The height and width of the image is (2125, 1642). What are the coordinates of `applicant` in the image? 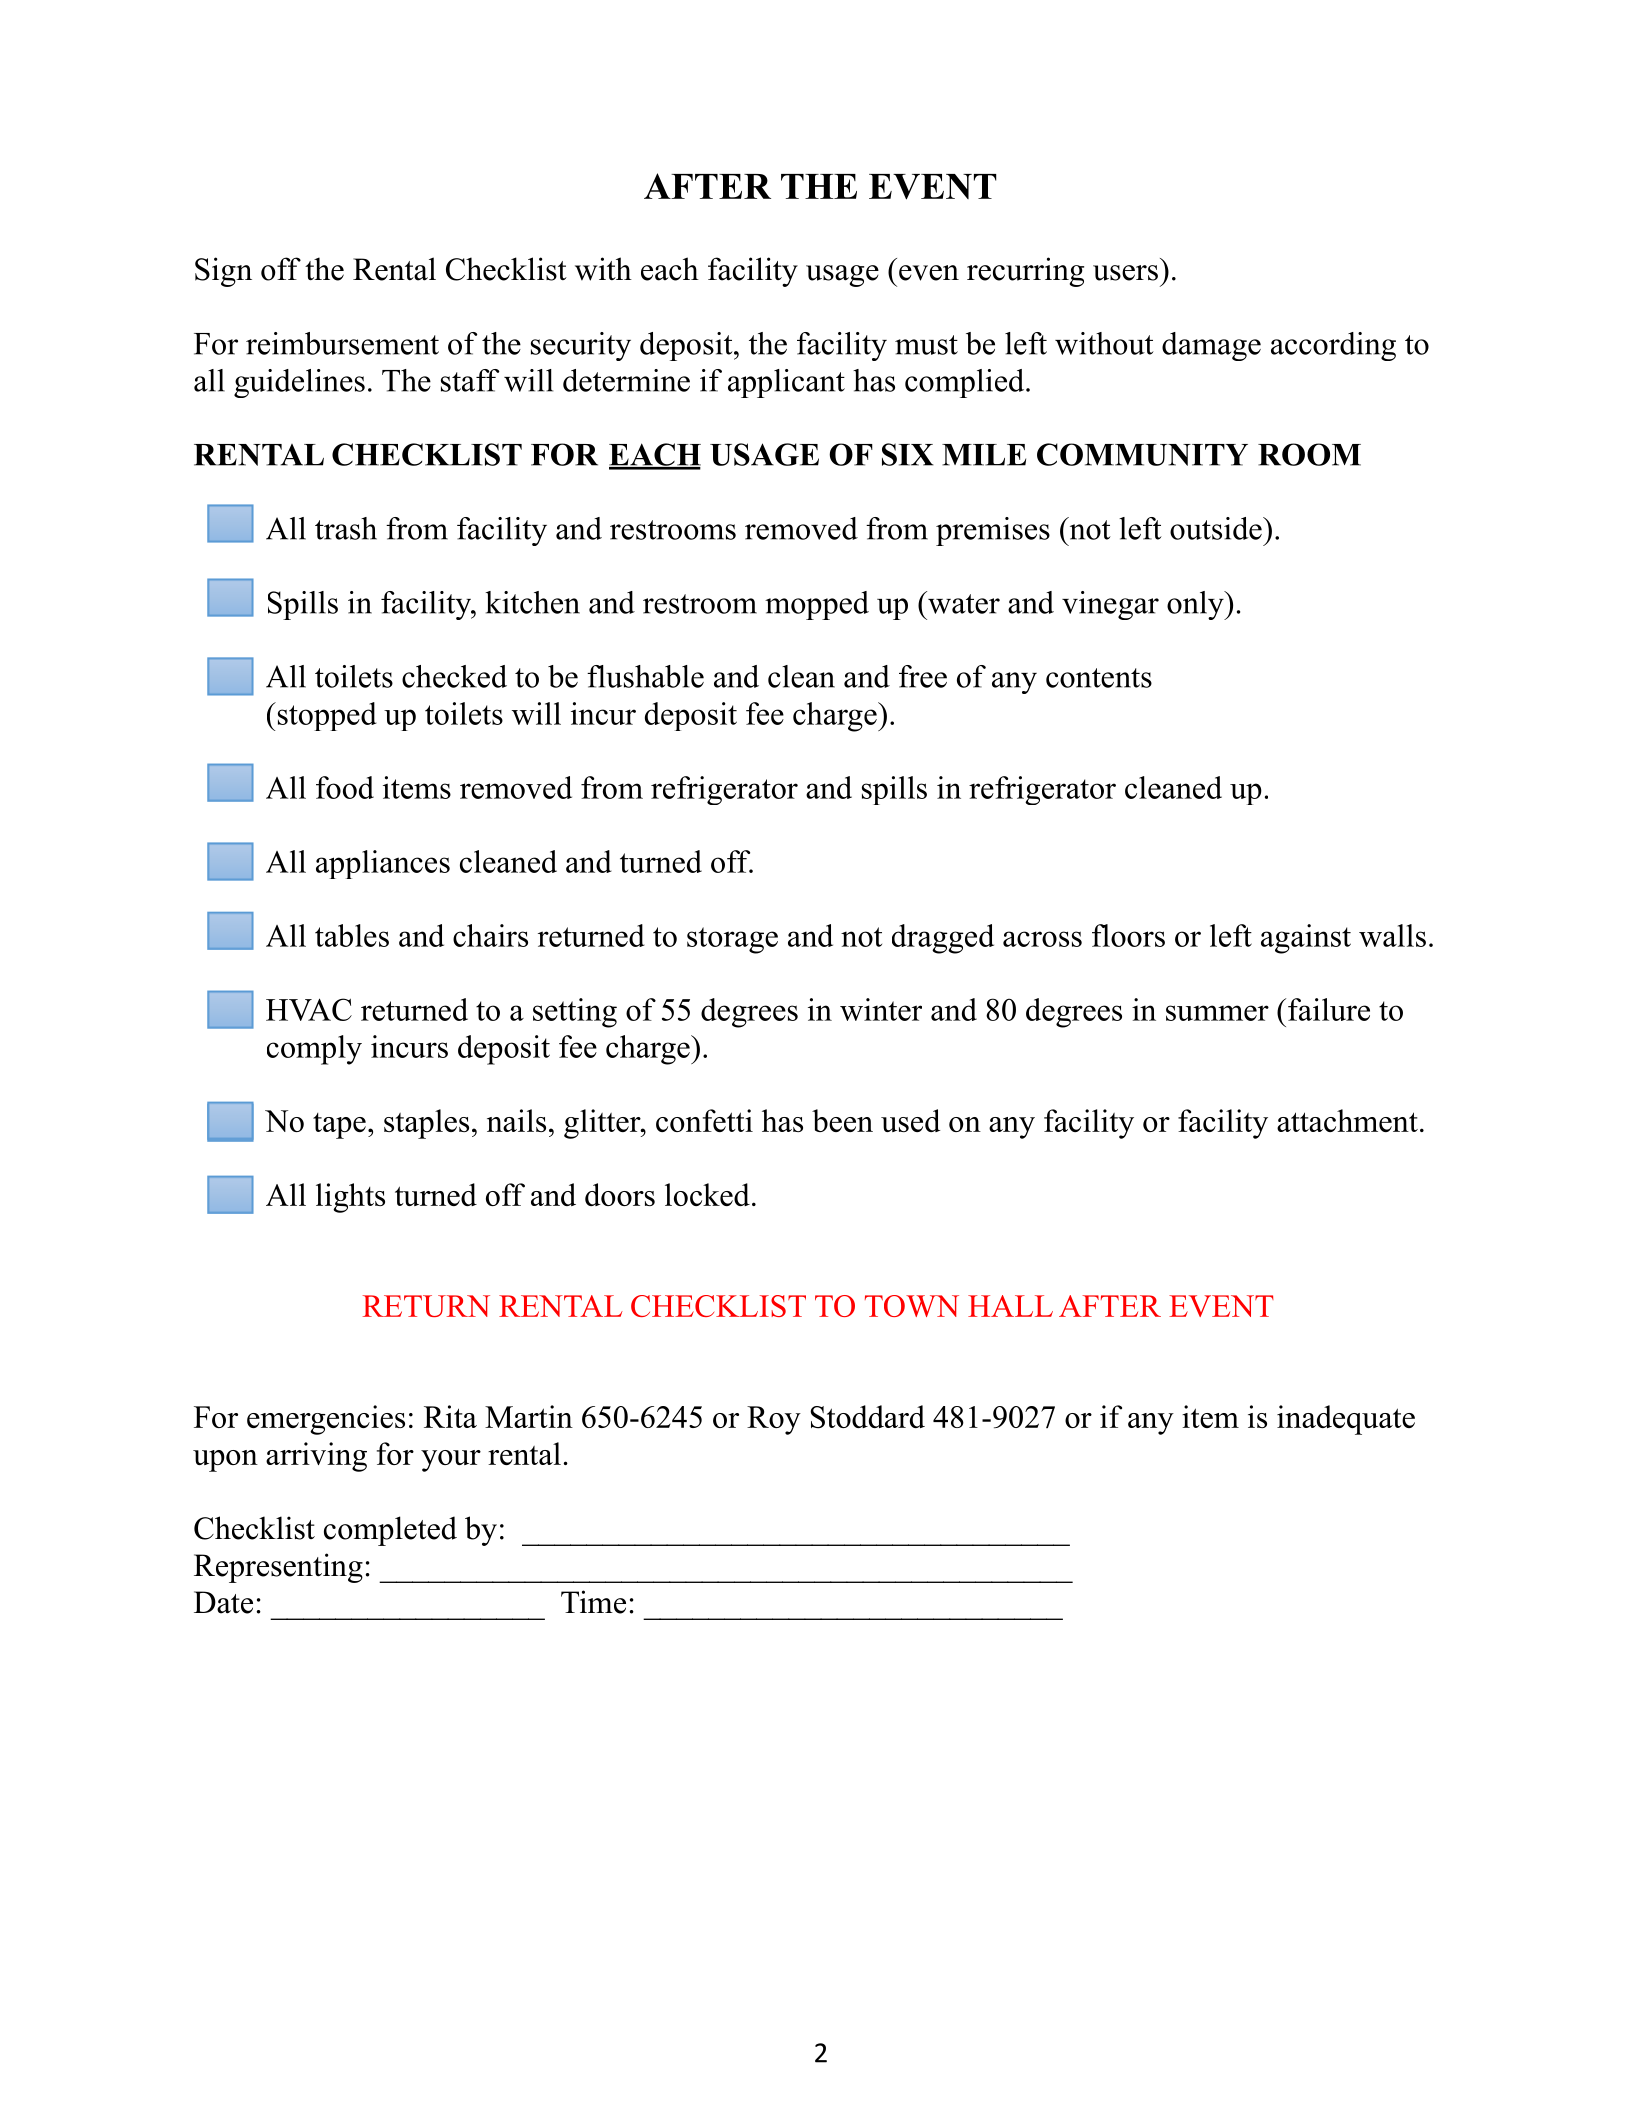 It's located at (786, 383).
